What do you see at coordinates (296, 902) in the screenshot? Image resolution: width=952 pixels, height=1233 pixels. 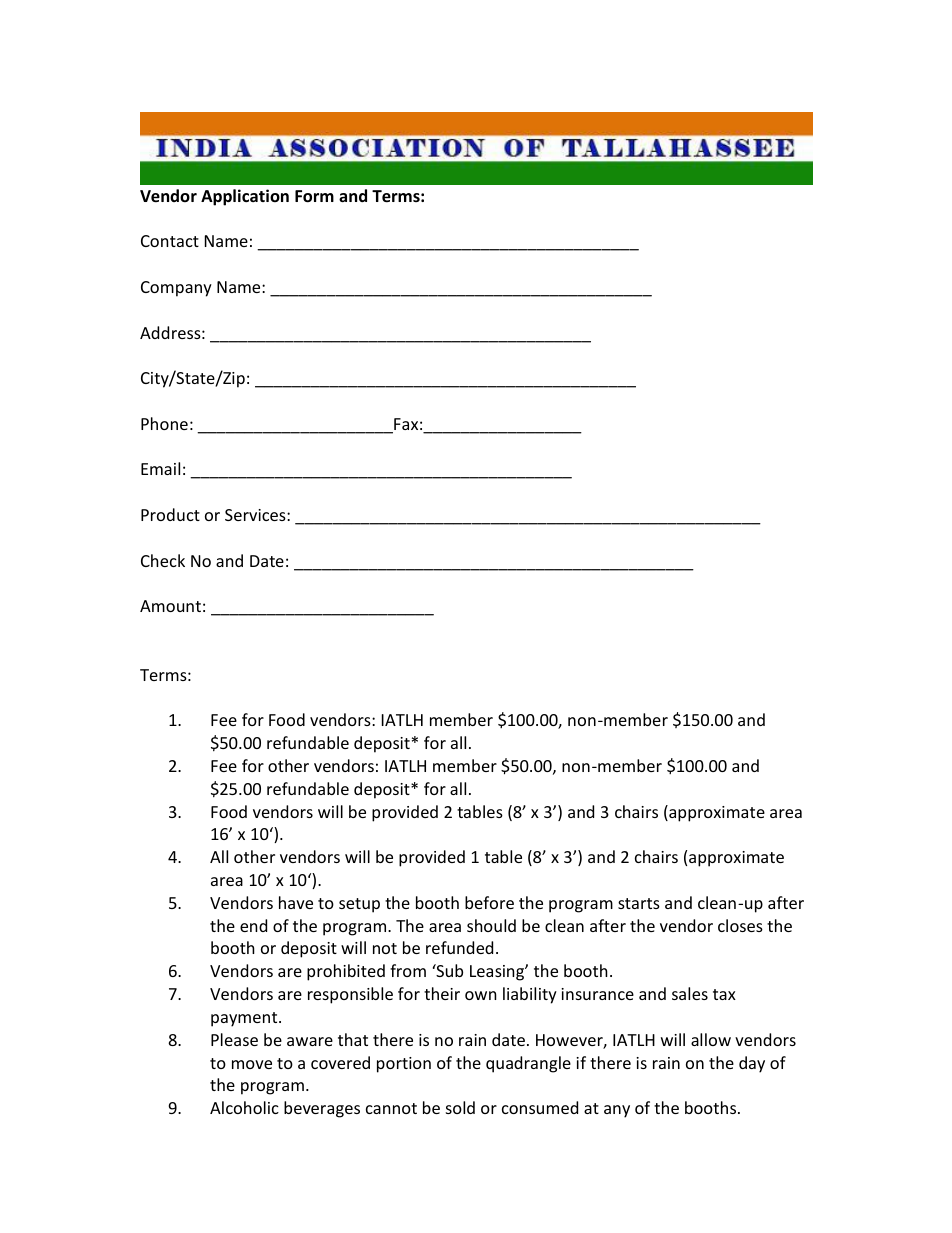 I see `have` at bounding box center [296, 902].
